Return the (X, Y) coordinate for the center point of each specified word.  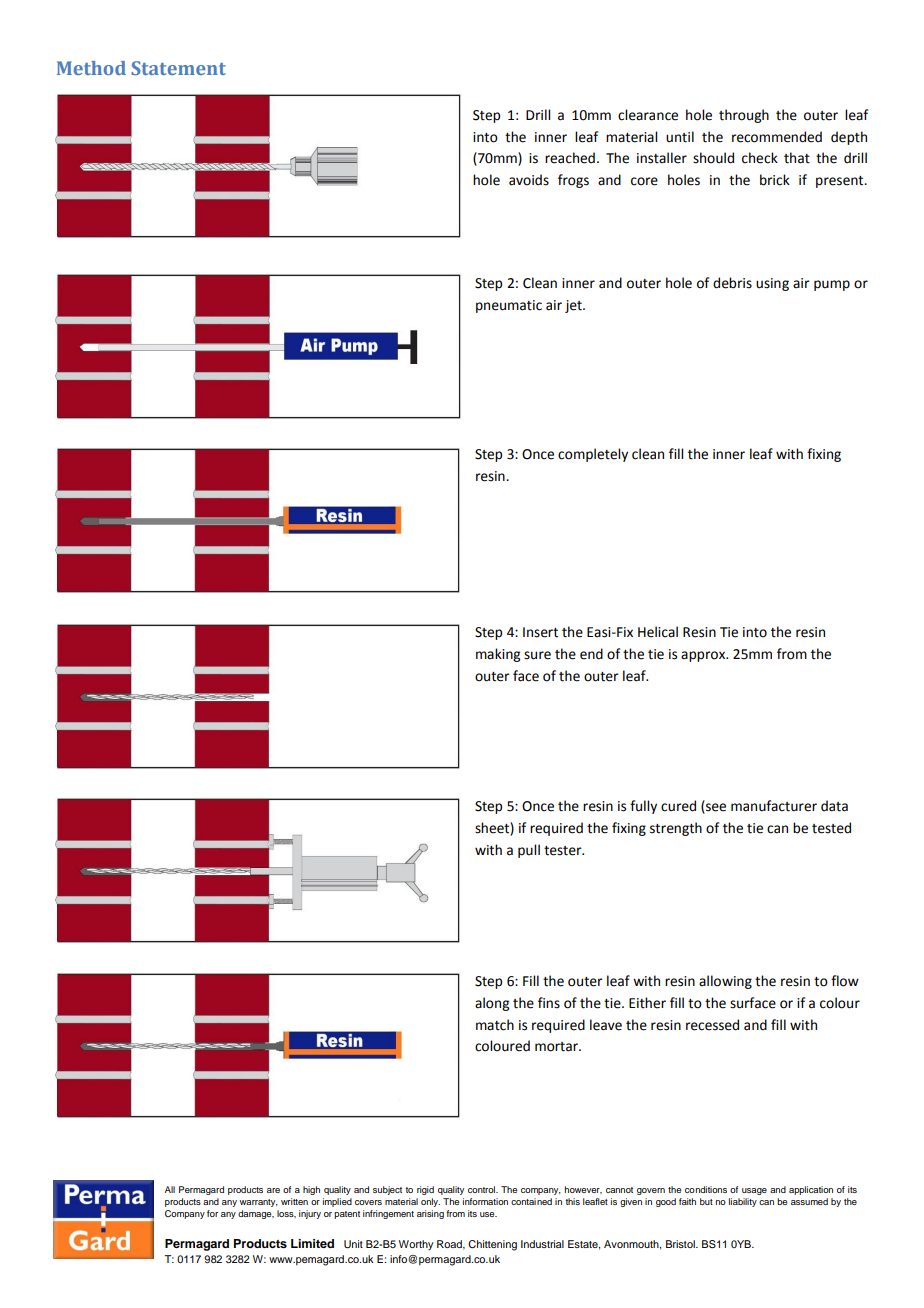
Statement (178, 68)
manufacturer (774, 806)
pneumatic (509, 306)
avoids (529, 180)
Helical (658, 632)
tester (564, 851)
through (744, 116)
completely (593, 455)
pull (529, 851)
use (488, 1214)
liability (743, 1202)
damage (256, 1214)
